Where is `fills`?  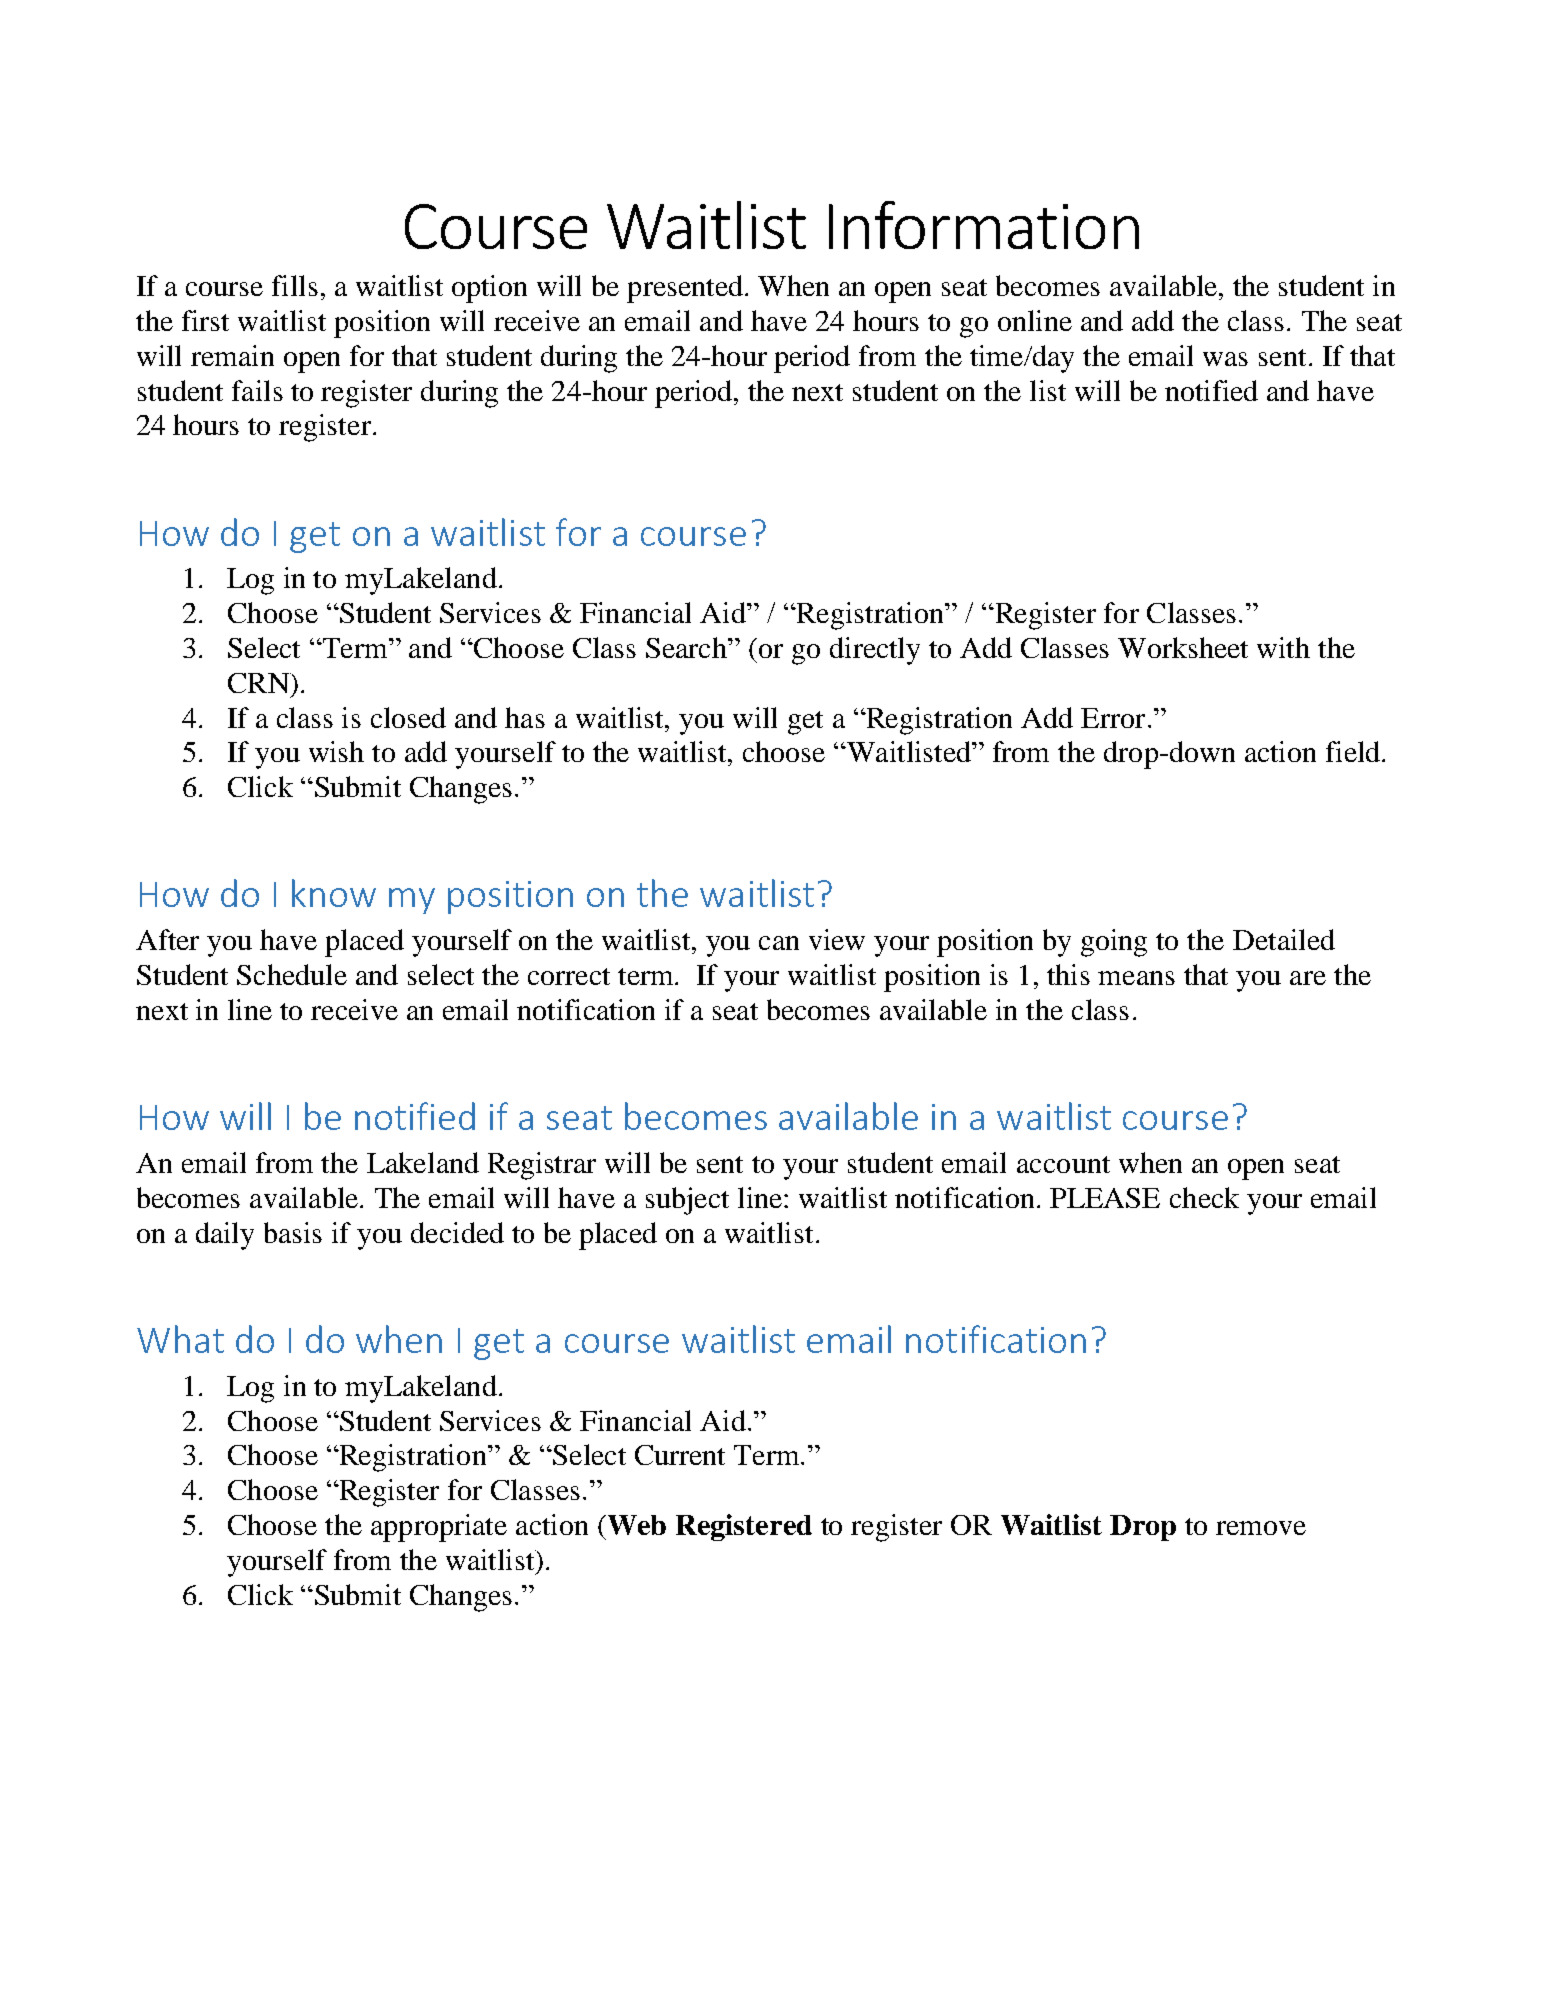 fills is located at coordinates (295, 285).
